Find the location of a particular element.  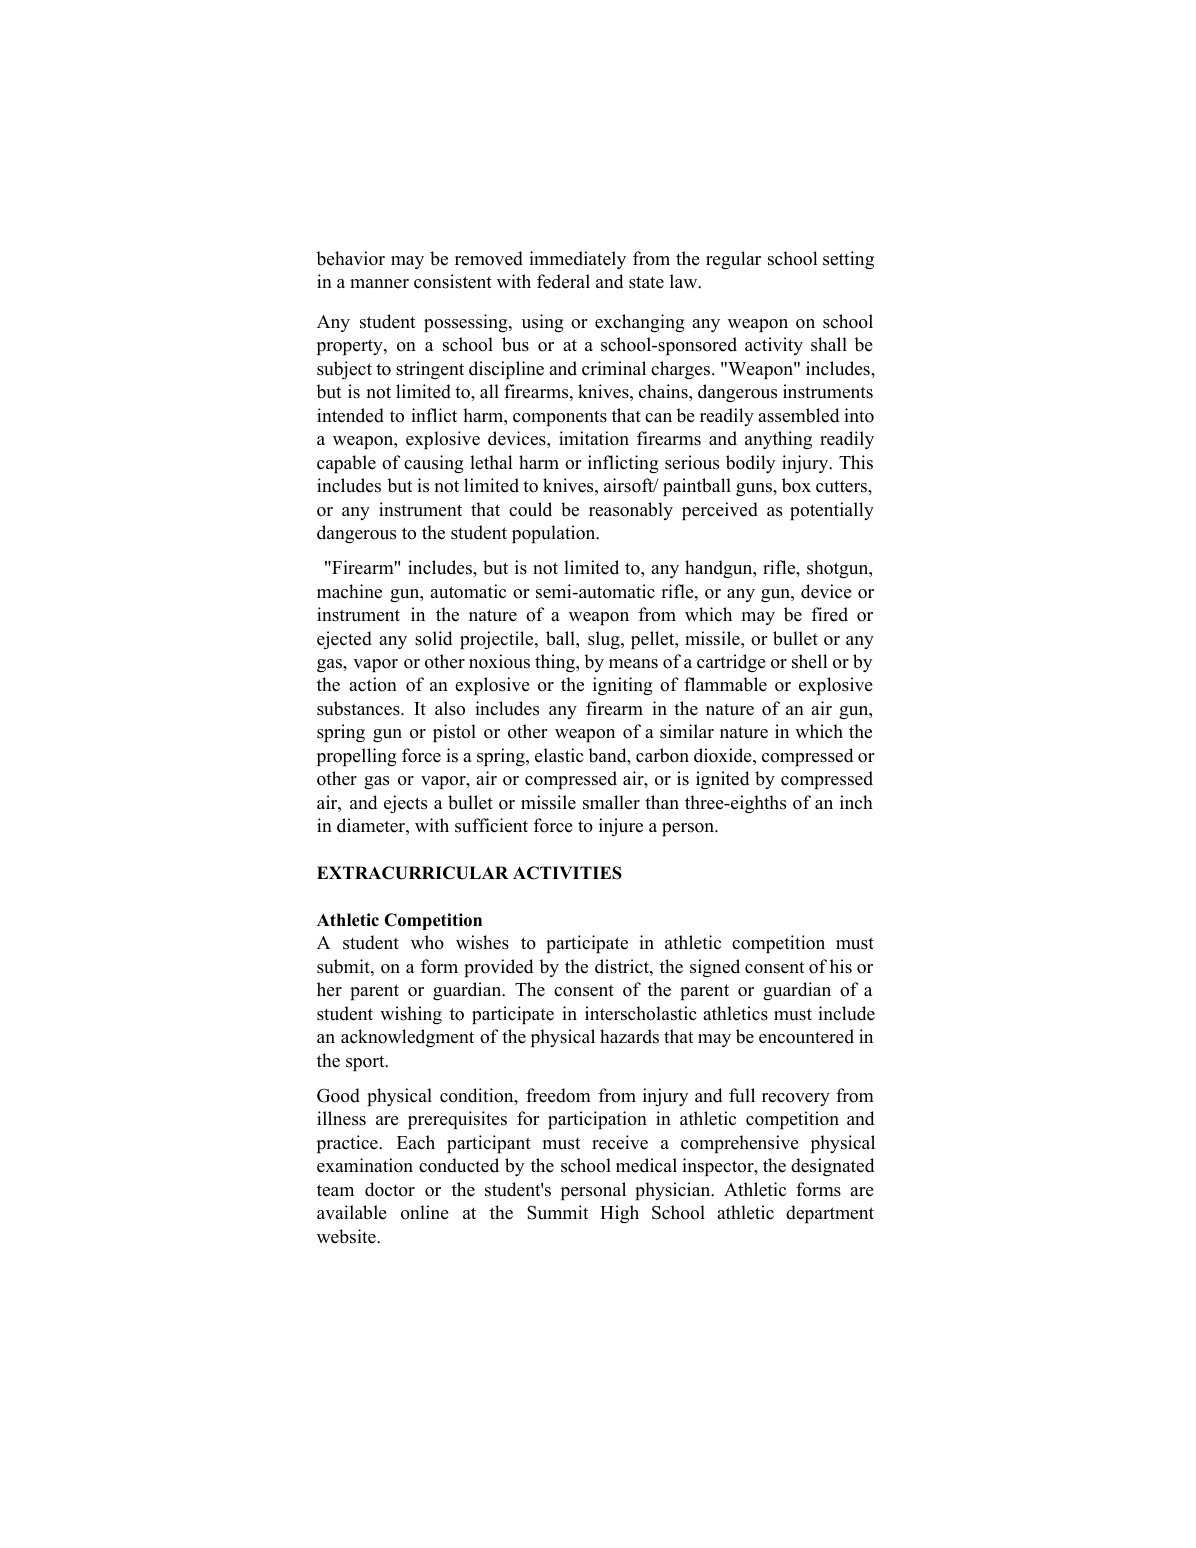

High is located at coordinates (619, 1214).
